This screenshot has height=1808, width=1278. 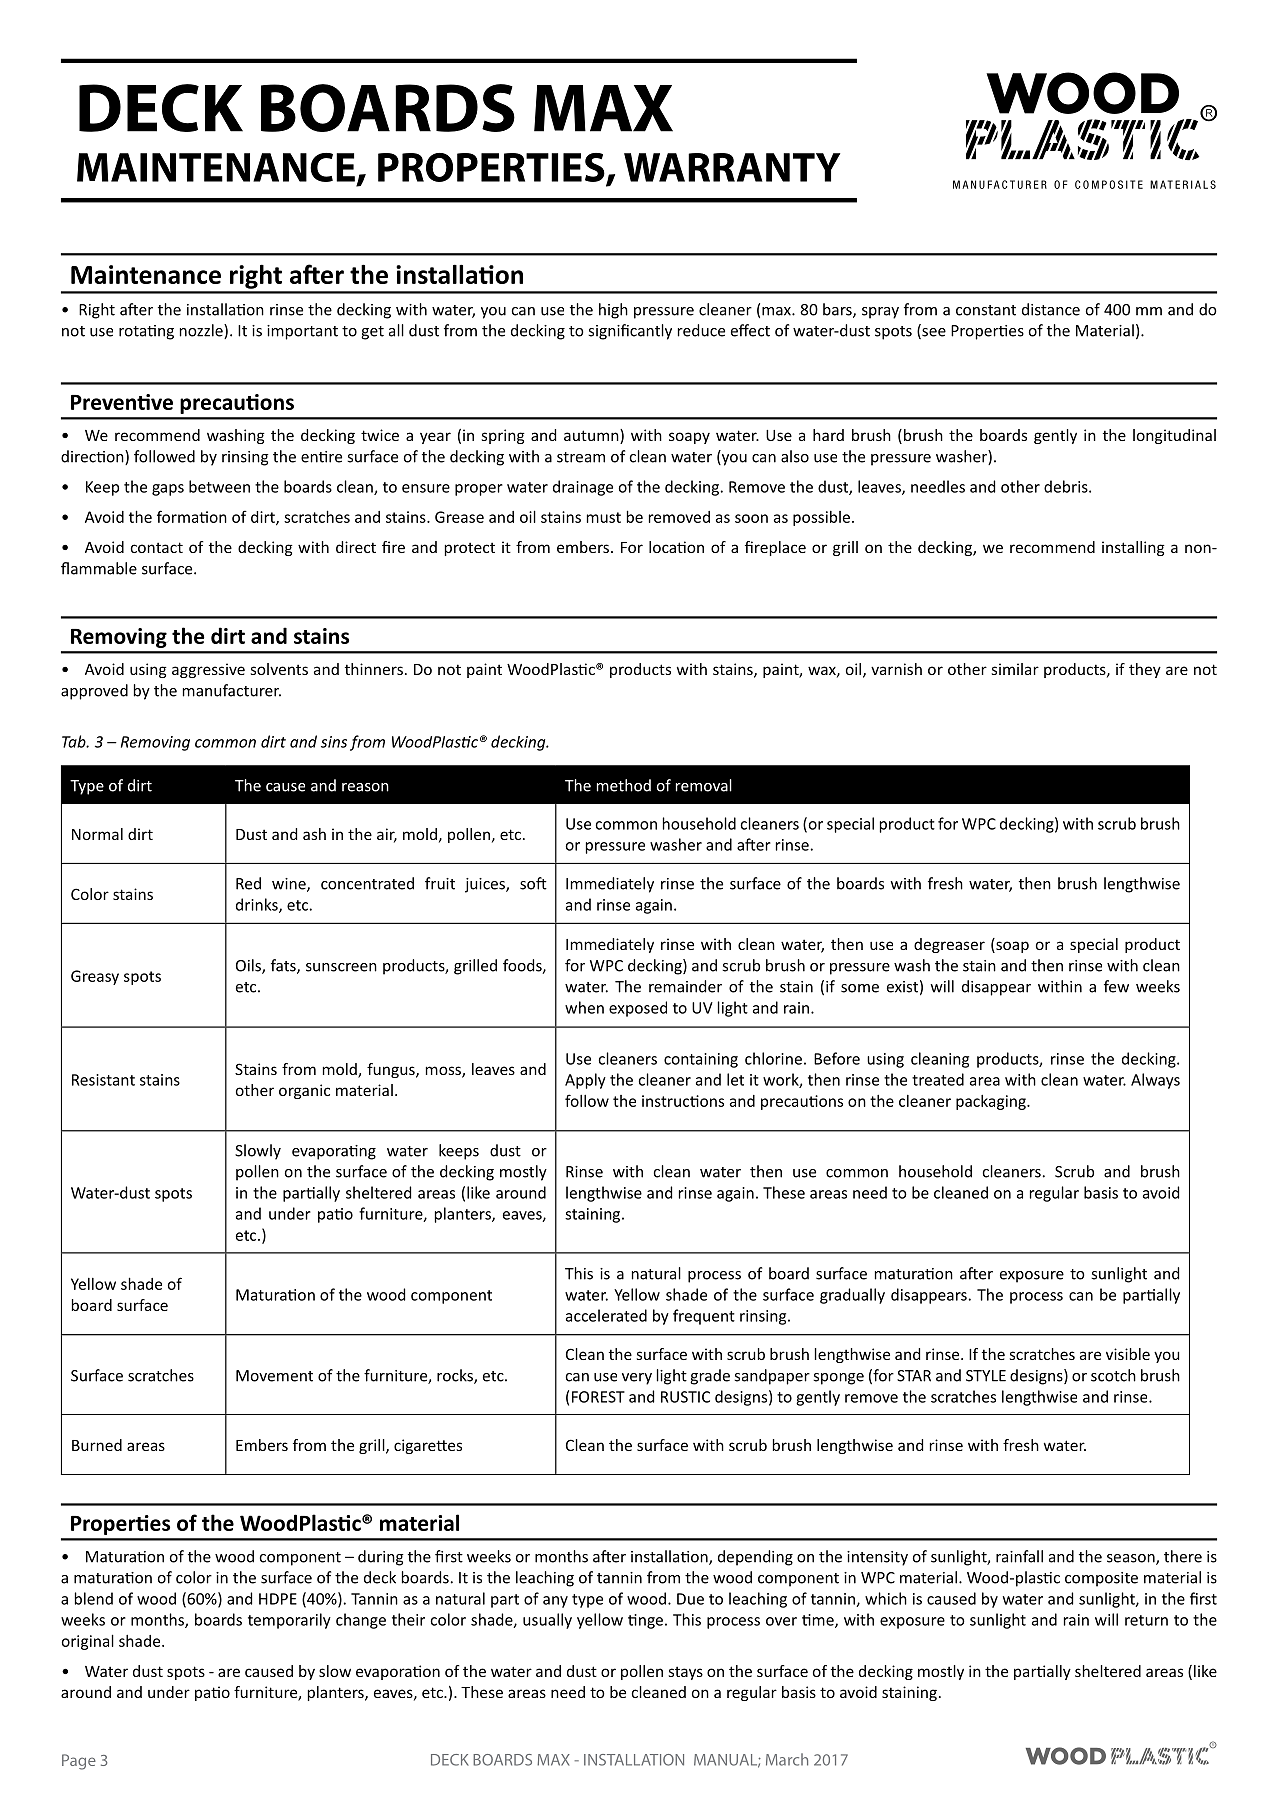 What do you see at coordinates (986, 1376) in the screenshot?
I see `STYLE` at bounding box center [986, 1376].
